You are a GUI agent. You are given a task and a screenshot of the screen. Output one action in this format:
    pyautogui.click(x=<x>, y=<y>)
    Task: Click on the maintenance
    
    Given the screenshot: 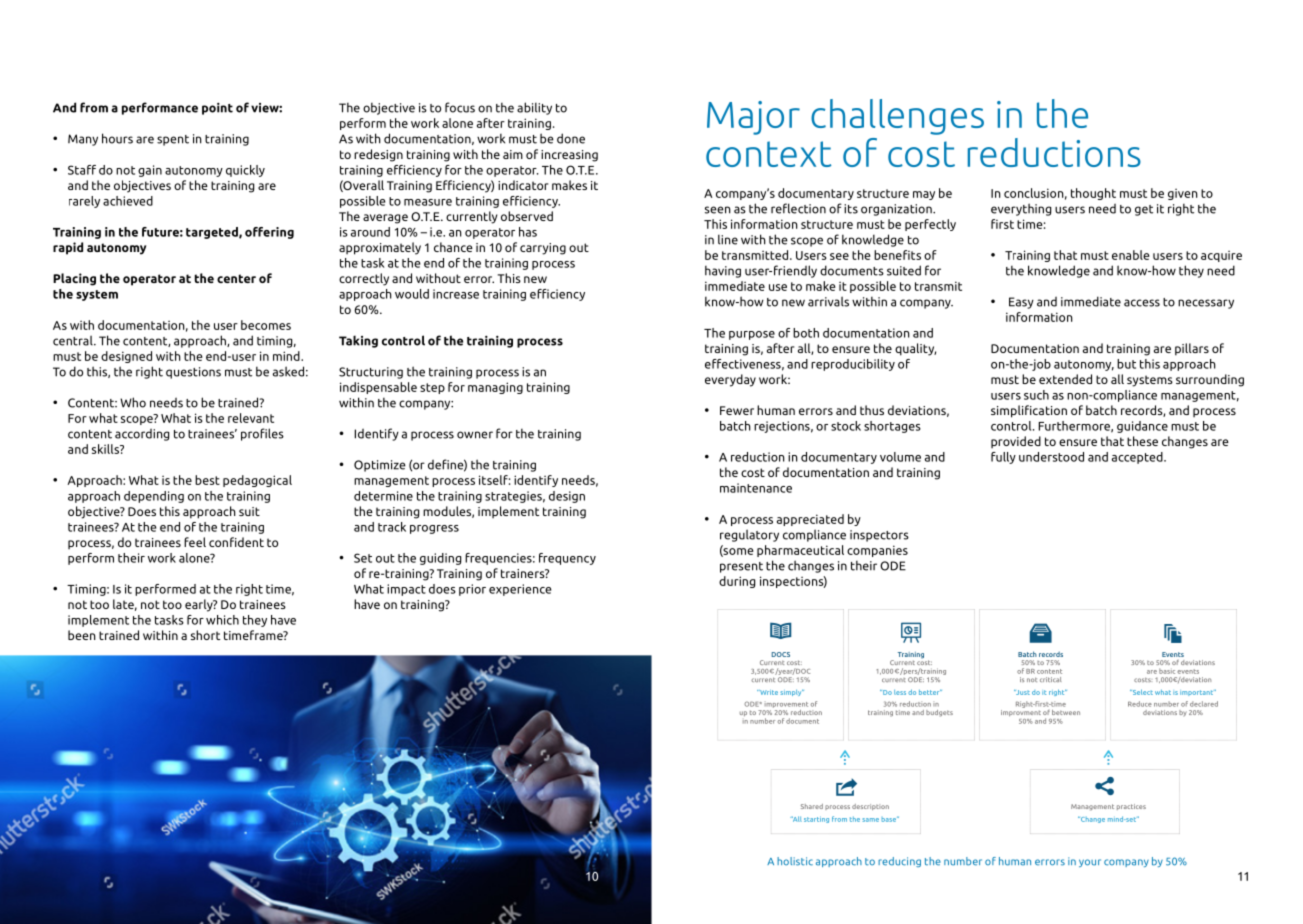 What is the action you would take?
    pyautogui.click(x=756, y=488)
